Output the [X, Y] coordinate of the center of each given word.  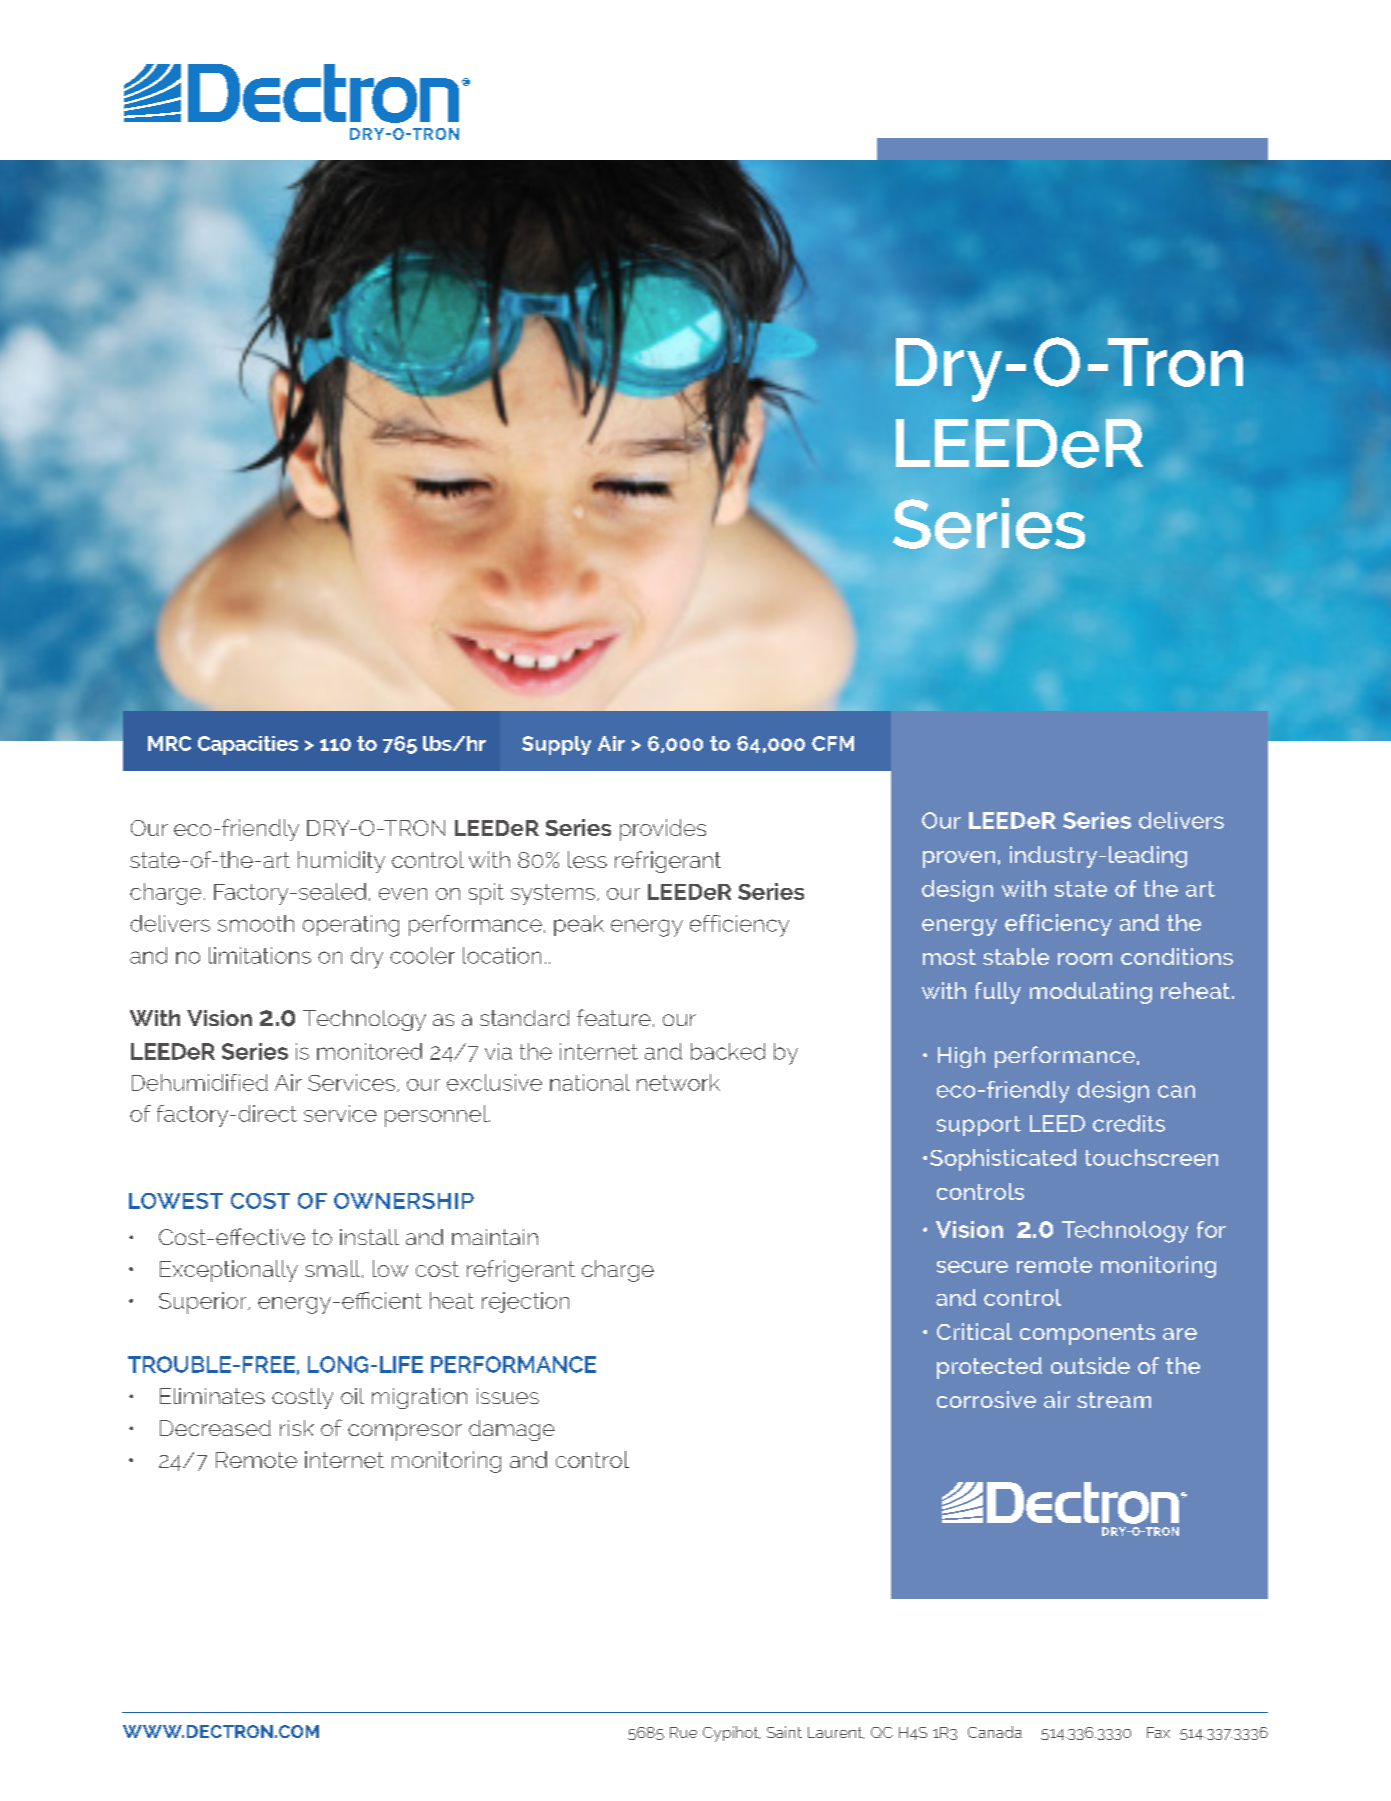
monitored [369, 1051]
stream [1114, 1400]
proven [959, 859]
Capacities [248, 745]
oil [352, 1396]
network [678, 1082]
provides [663, 830]
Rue [683, 1732]
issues [508, 1396]
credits [1129, 1123]
